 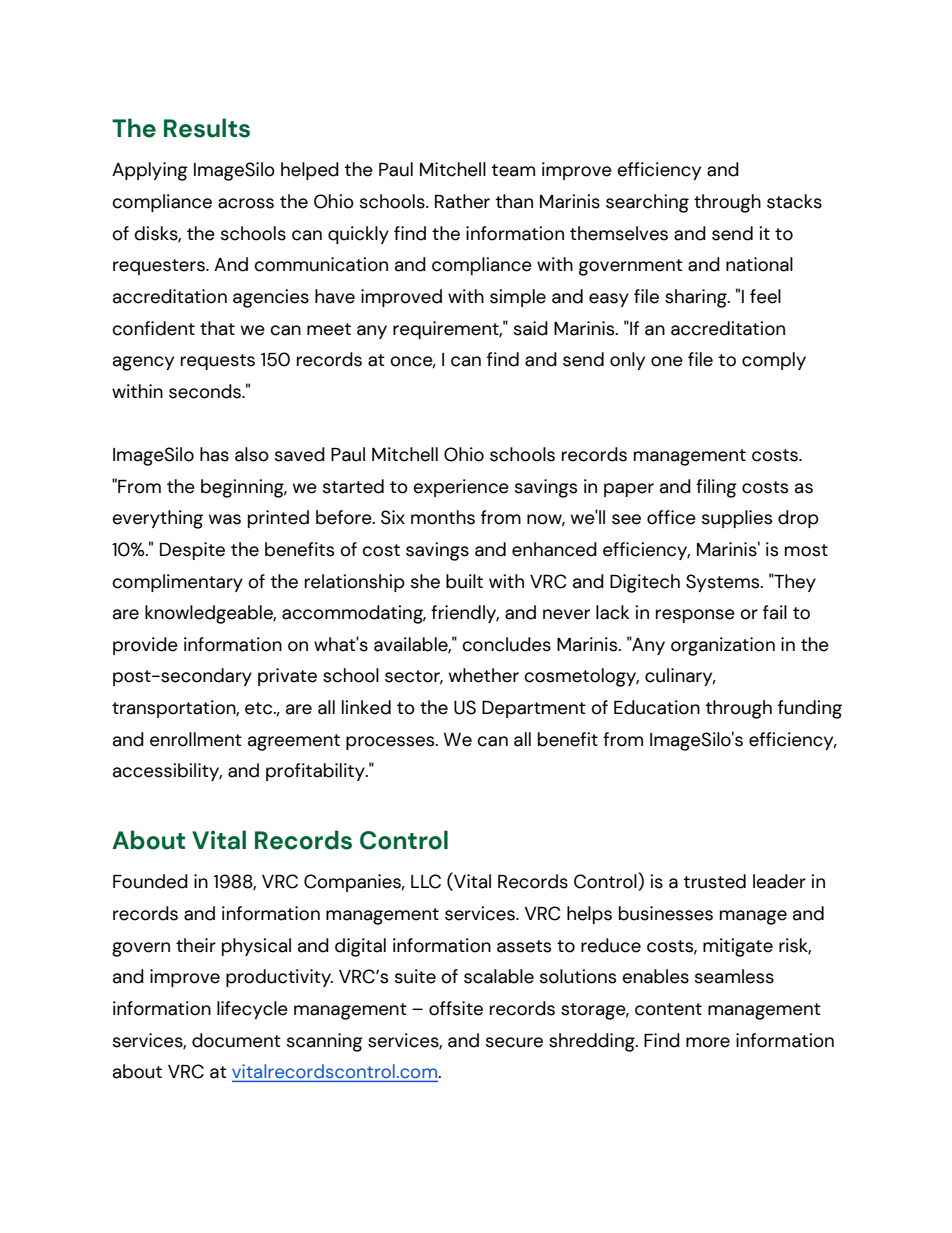 What do you see at coordinates (464, 581) in the image?
I see `built` at bounding box center [464, 581].
